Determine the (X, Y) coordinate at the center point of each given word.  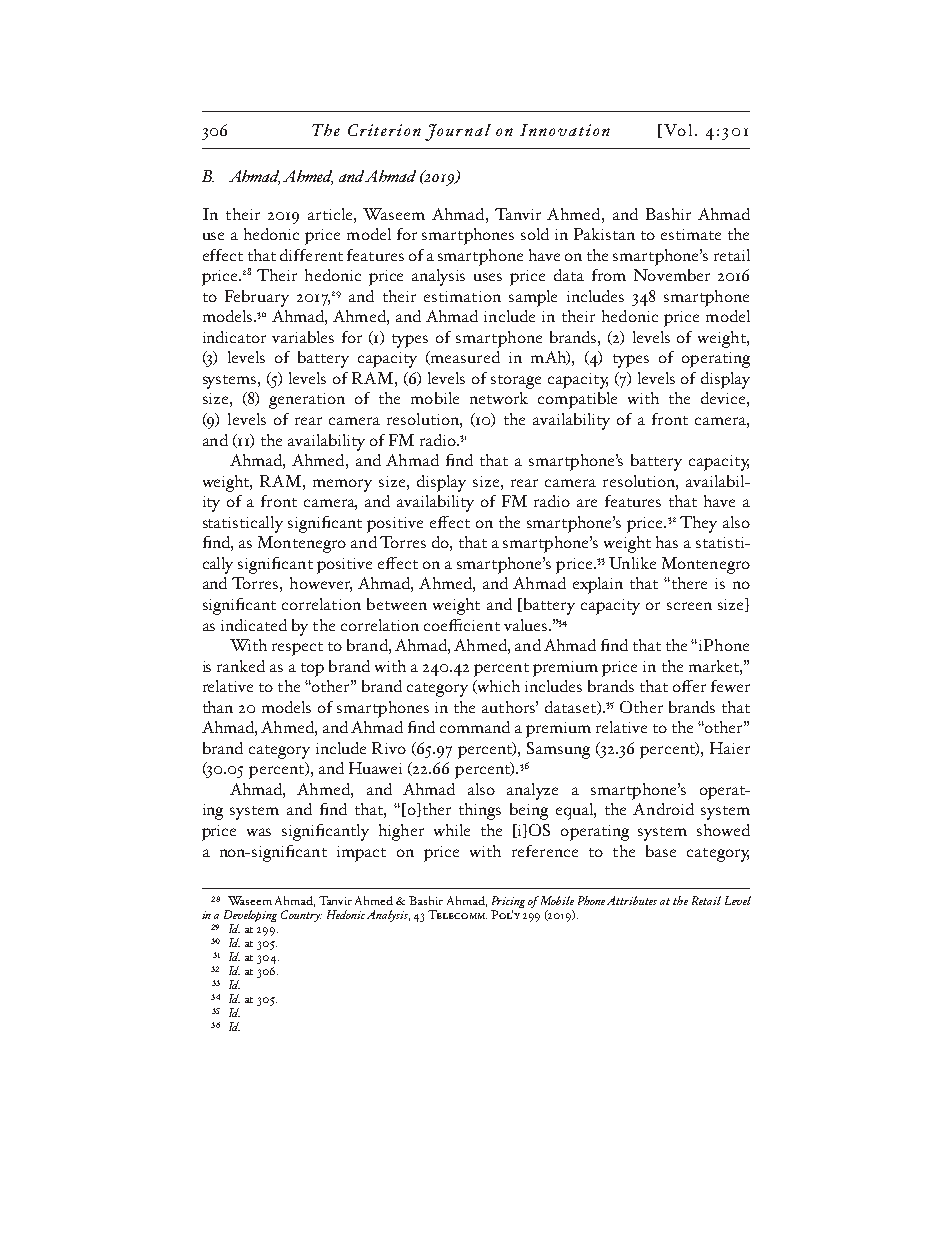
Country (301, 916)
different (311, 255)
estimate (691, 234)
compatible (577, 400)
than (218, 707)
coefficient (462, 625)
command (475, 727)
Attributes (632, 900)
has (667, 542)
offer (689, 686)
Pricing (508, 903)
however (321, 584)
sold (535, 234)
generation (307, 401)
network (499, 398)
